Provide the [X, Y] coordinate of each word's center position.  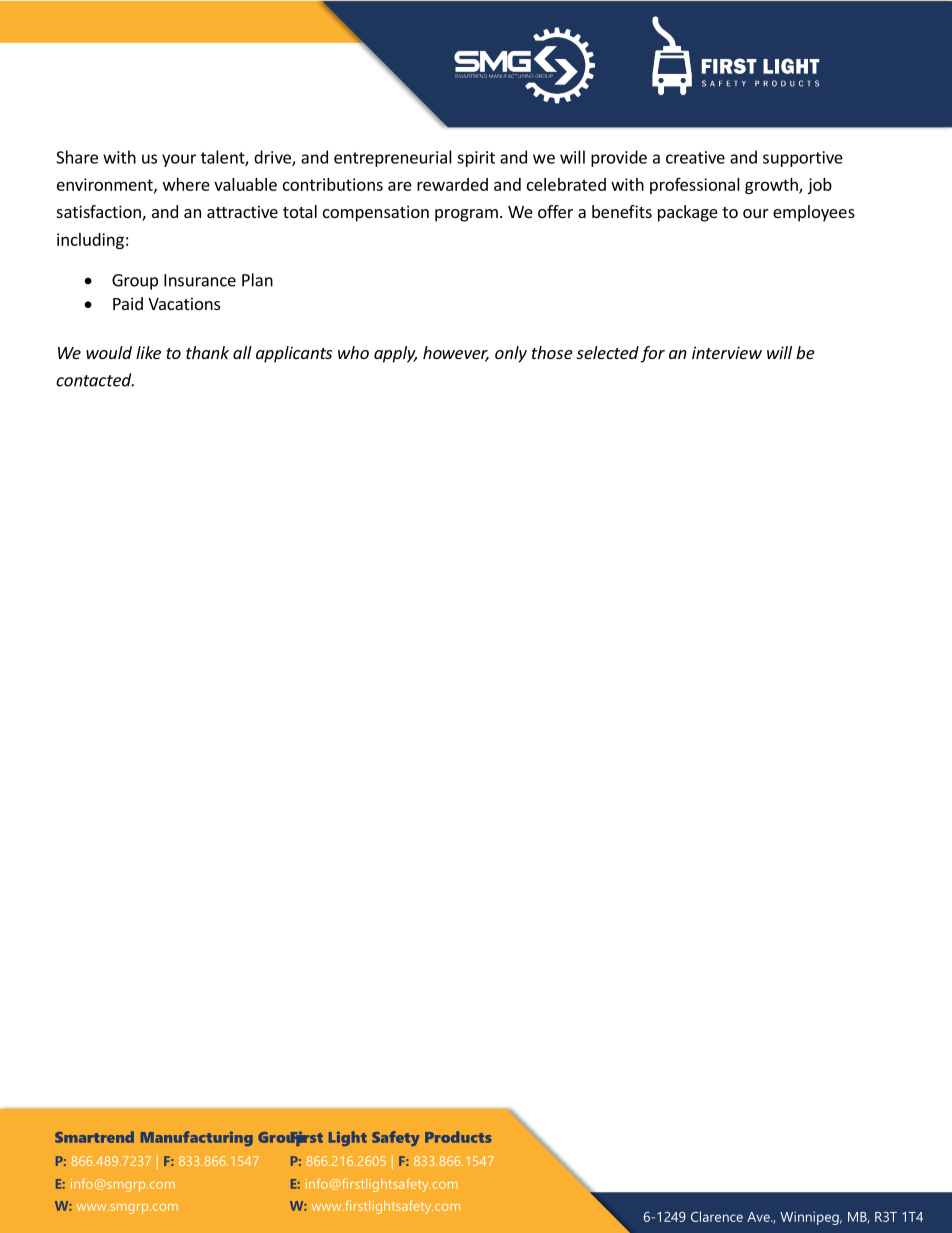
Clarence [717, 1216]
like [148, 352]
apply [395, 354]
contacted [95, 380]
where [186, 184]
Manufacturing [197, 1138]
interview [727, 352]
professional [695, 186]
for [652, 354]
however [456, 354]
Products [458, 1137]
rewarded [452, 184]
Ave [759, 1217]
